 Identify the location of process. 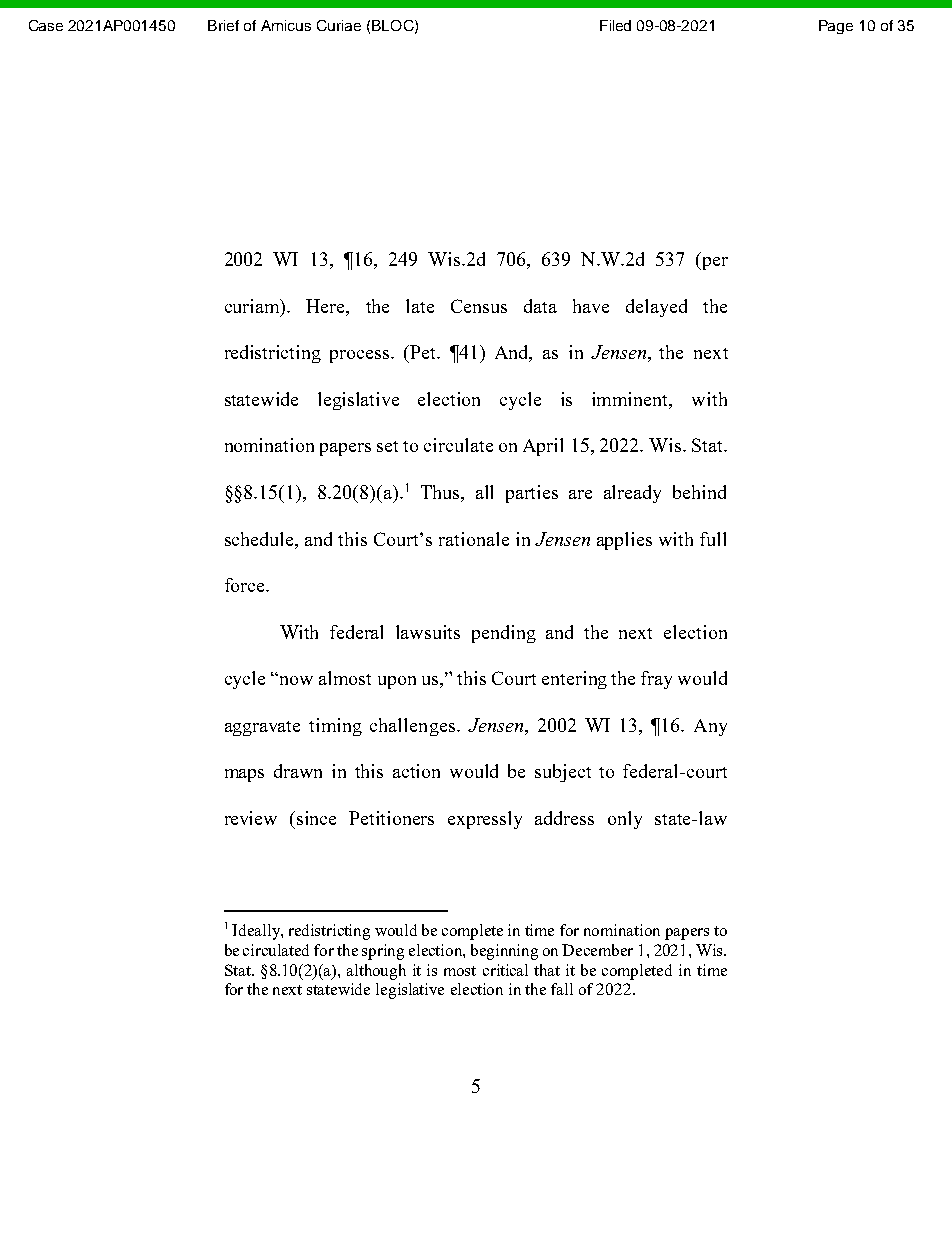
(361, 356).
